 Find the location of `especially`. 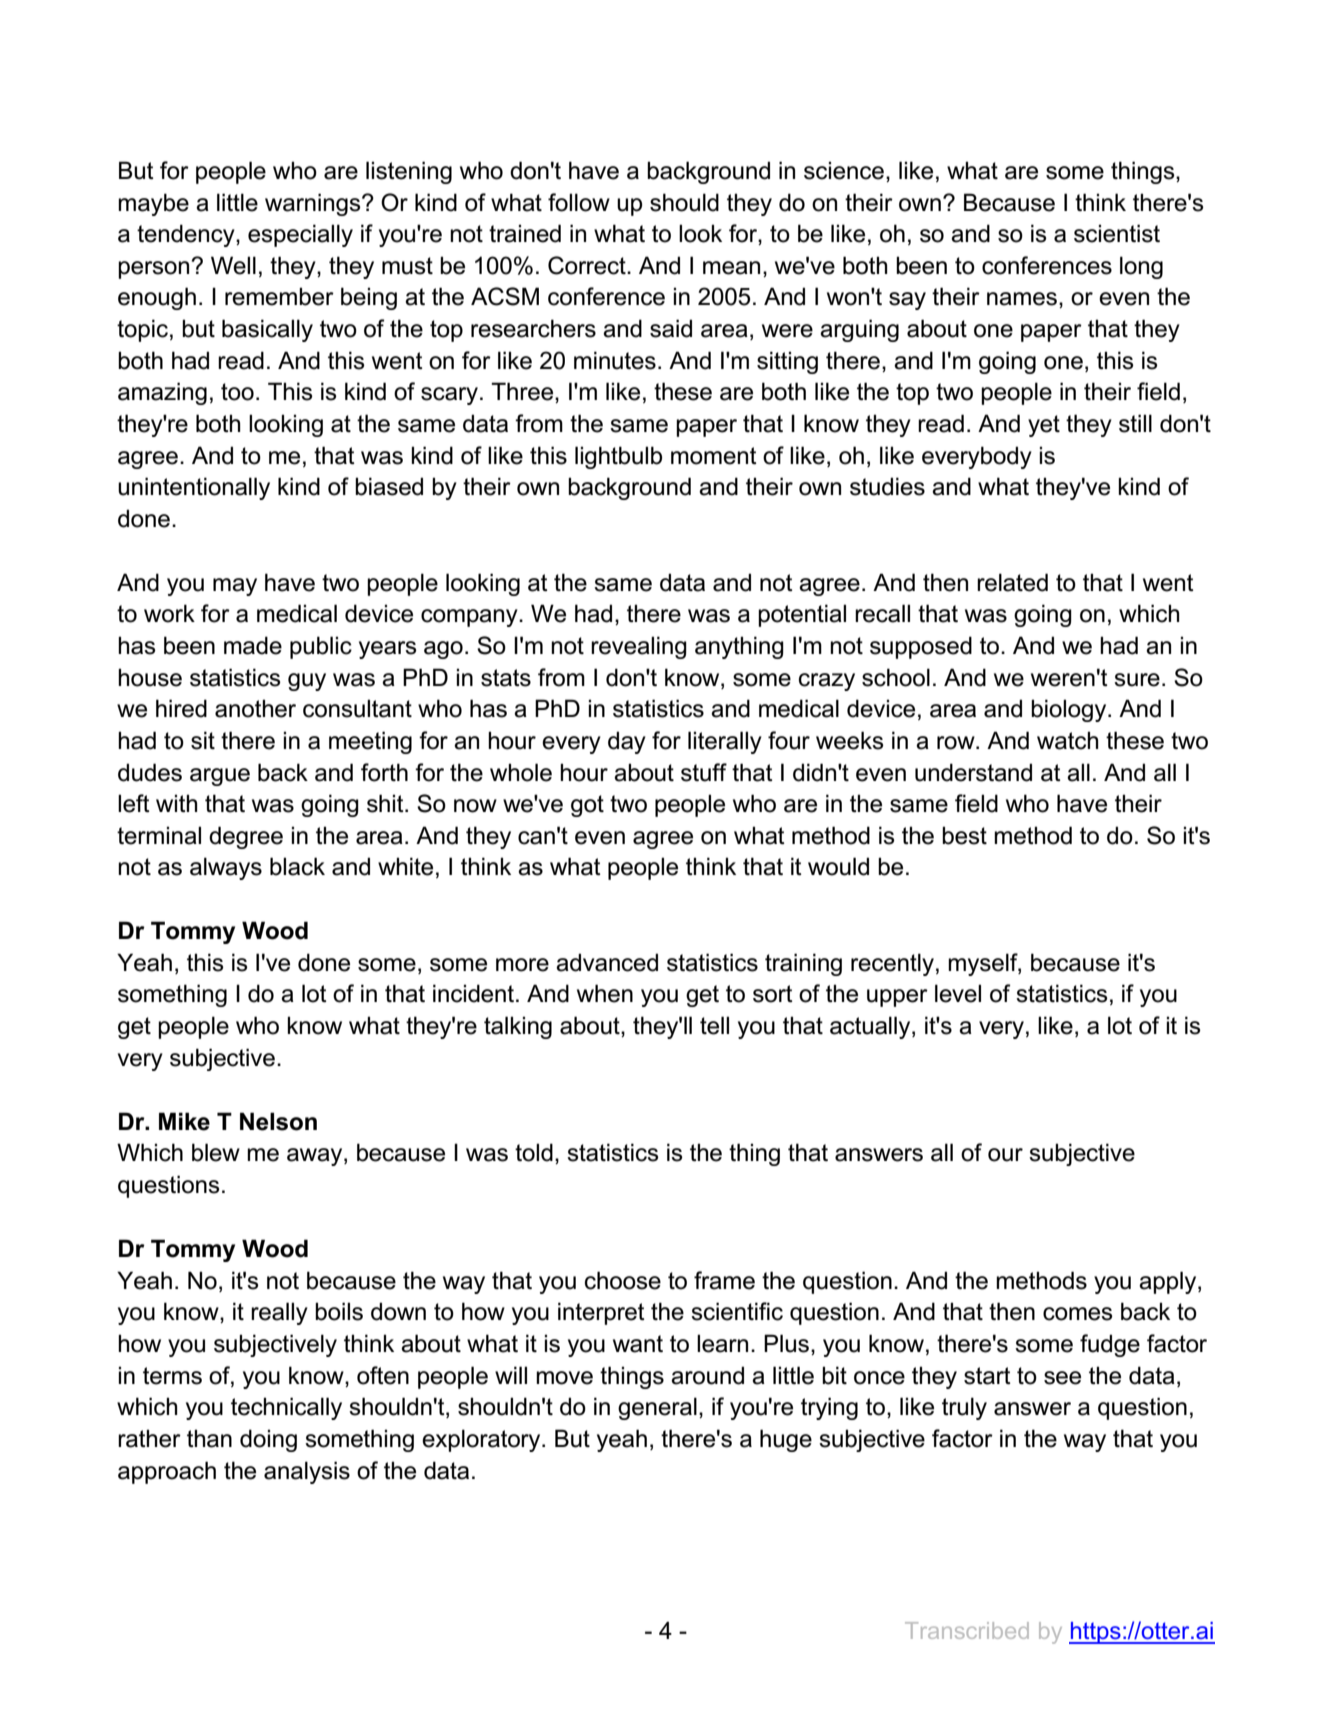

especially is located at coordinates (300, 235).
